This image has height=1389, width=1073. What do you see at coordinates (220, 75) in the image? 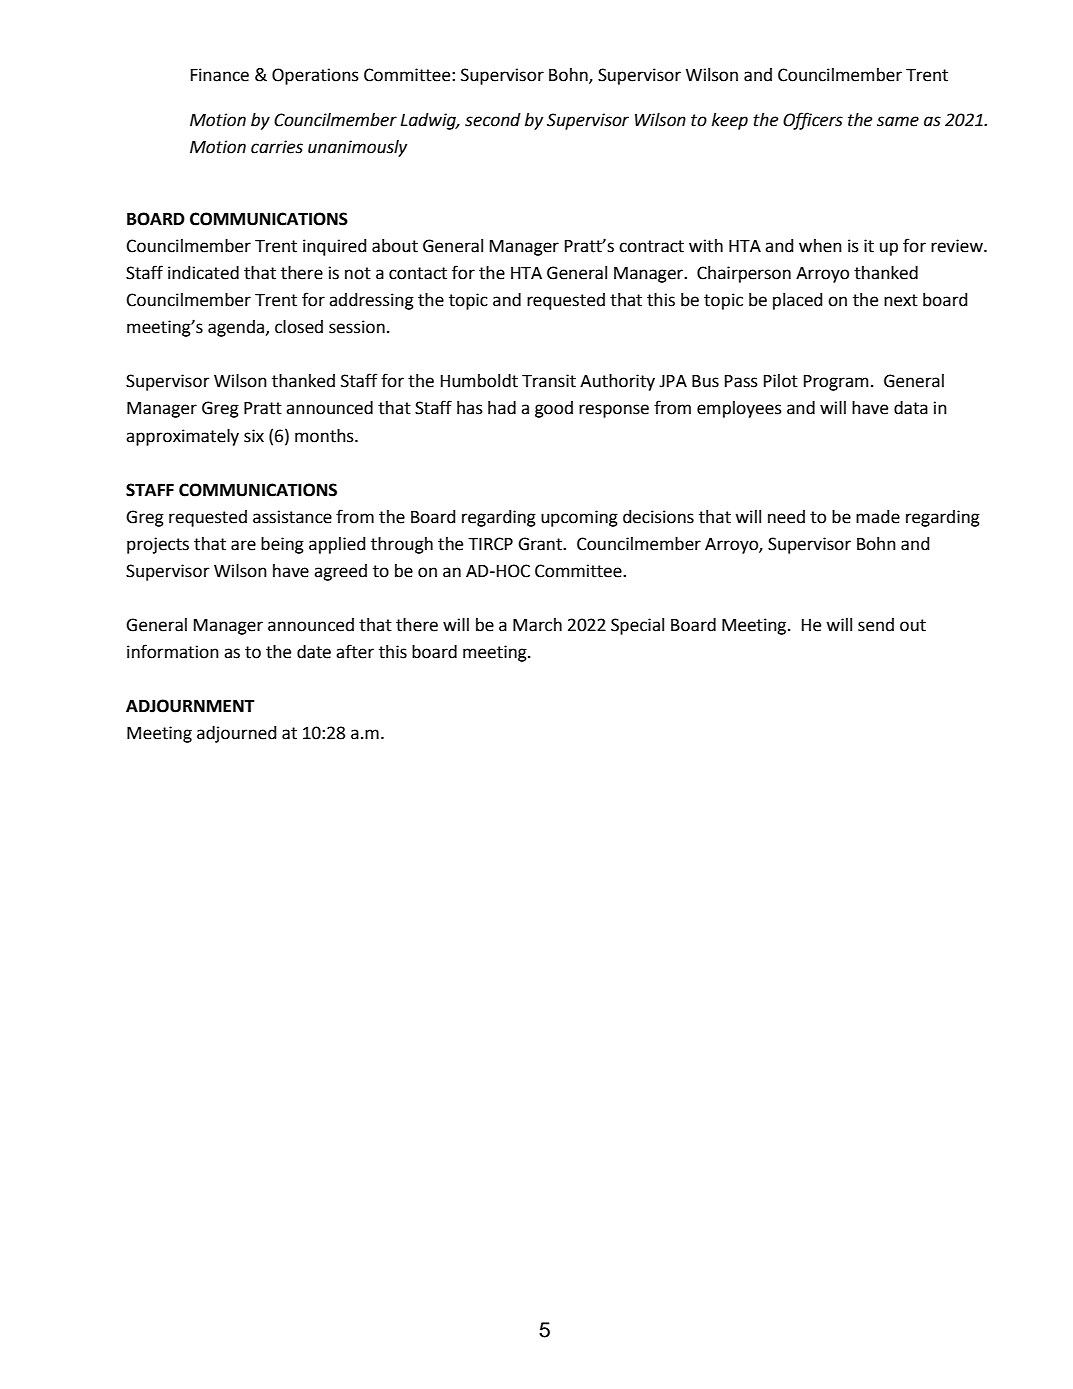
I see `Finance` at bounding box center [220, 75].
